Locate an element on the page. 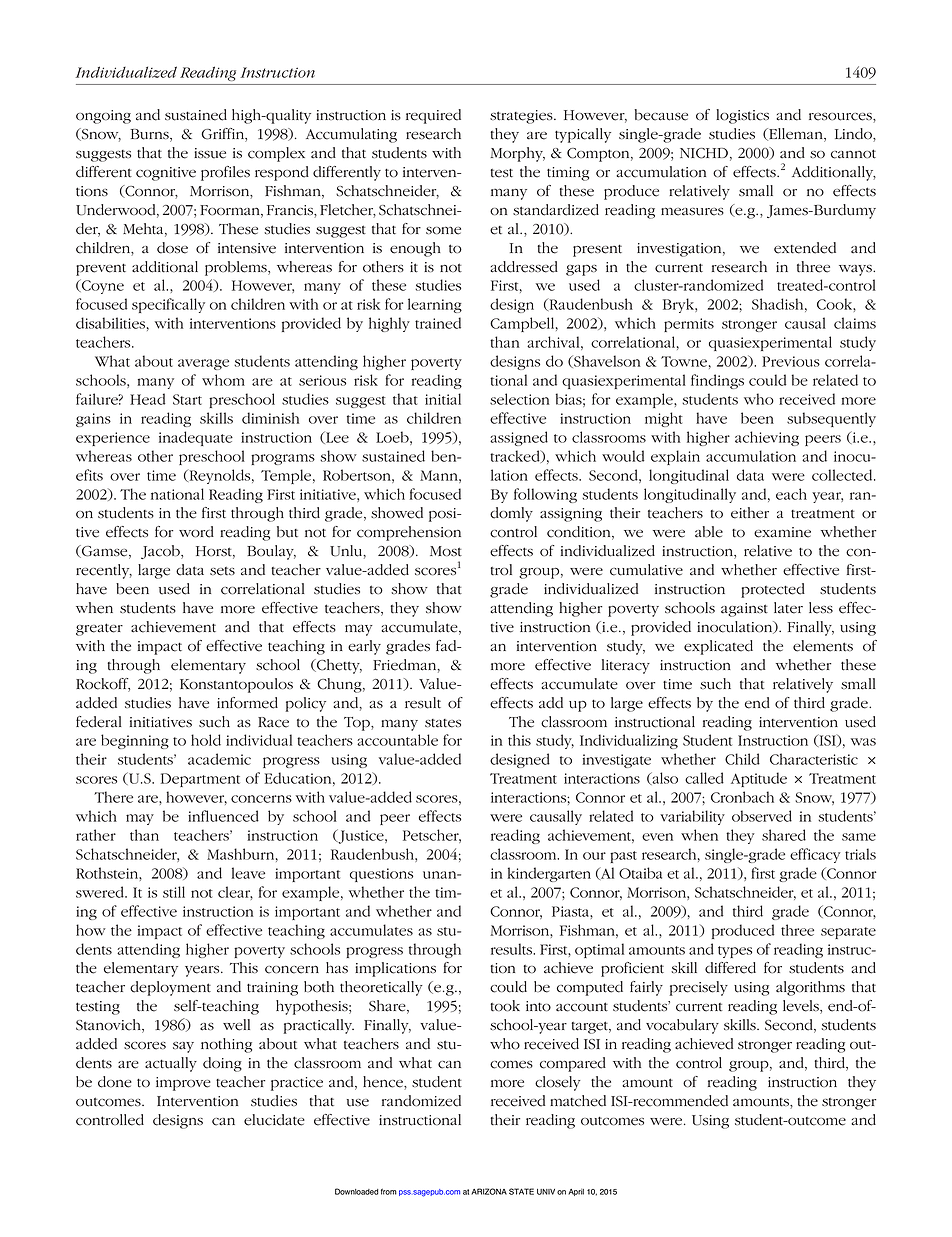 The height and width of the image is (1237, 952). issue is located at coordinates (210, 153).
